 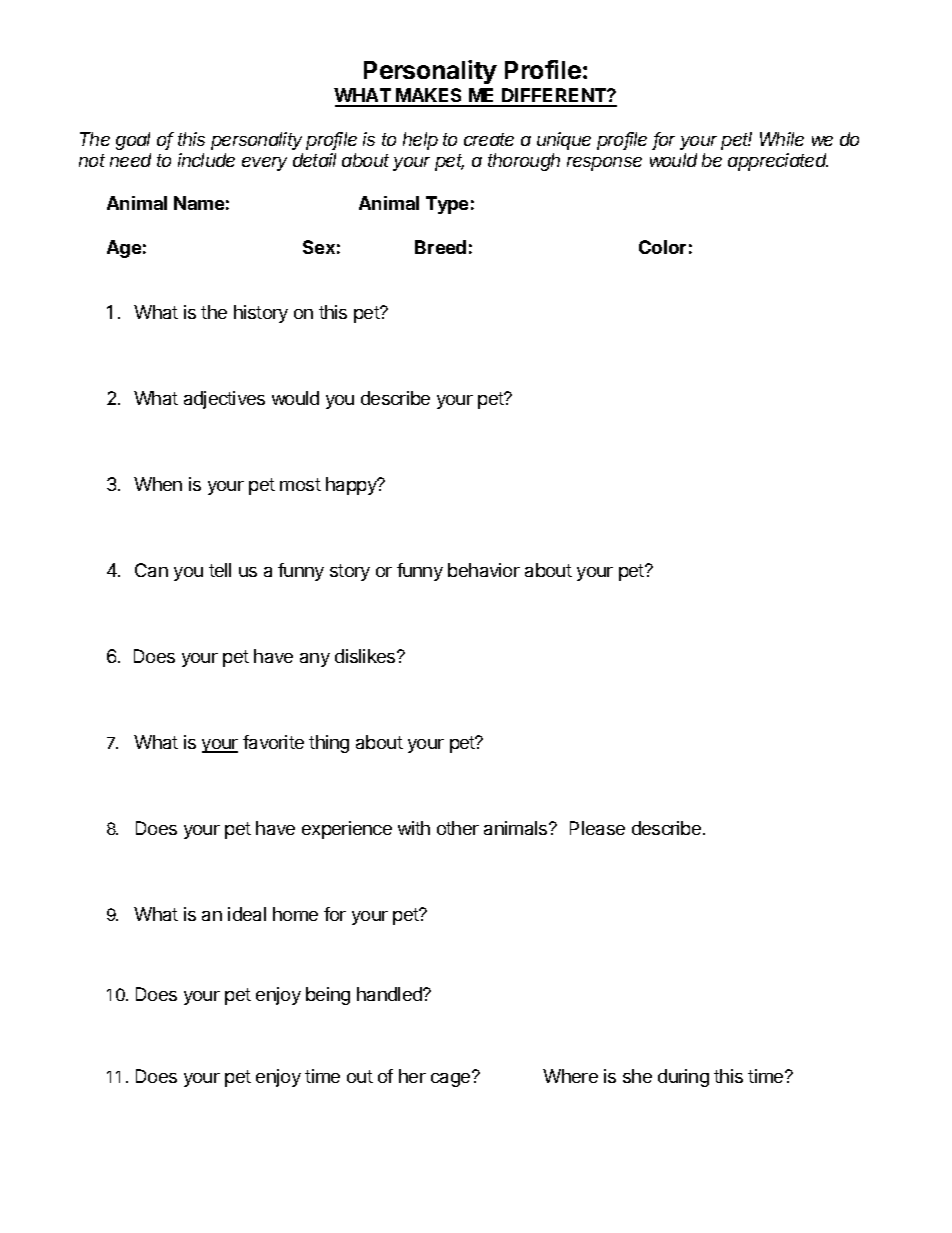 What do you see at coordinates (420, 141) in the screenshot?
I see `help` at bounding box center [420, 141].
